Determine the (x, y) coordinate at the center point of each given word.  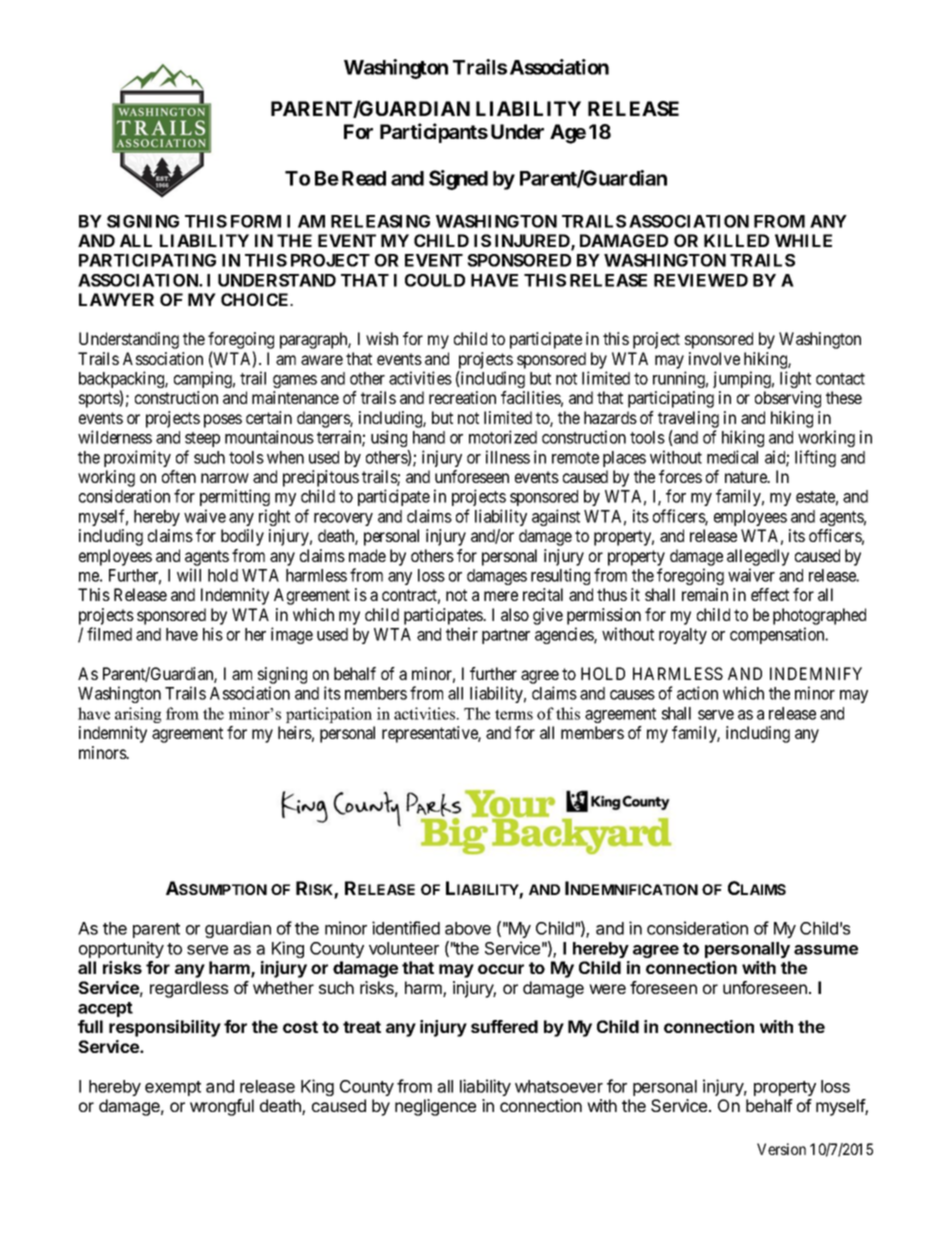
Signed (458, 180)
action (697, 693)
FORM (256, 221)
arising (138, 715)
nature (747, 477)
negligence (435, 1107)
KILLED (736, 240)
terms (514, 714)
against (556, 517)
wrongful (222, 1107)
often (179, 476)
